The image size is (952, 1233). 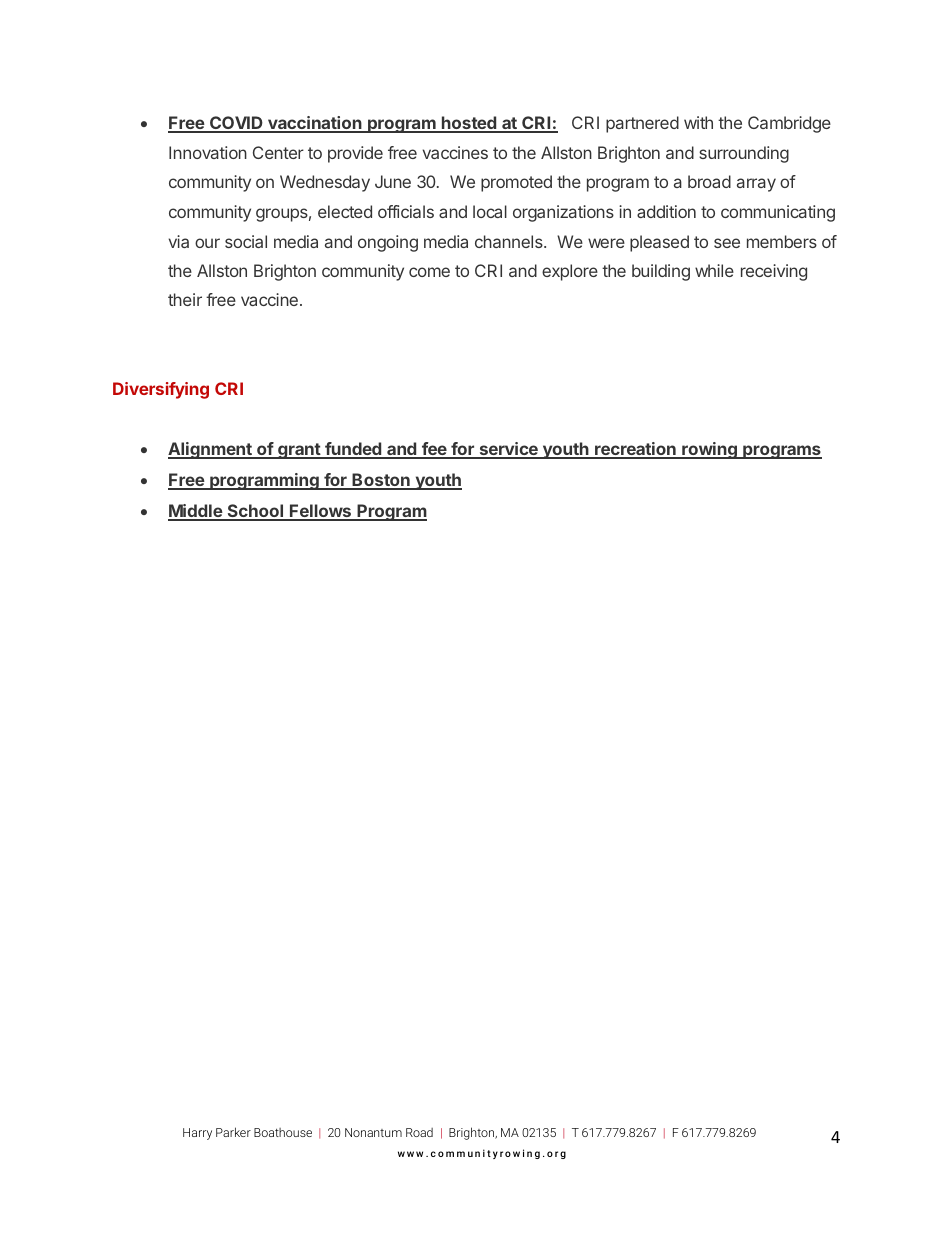 What do you see at coordinates (381, 481) in the screenshot?
I see `Boston` at bounding box center [381, 481].
